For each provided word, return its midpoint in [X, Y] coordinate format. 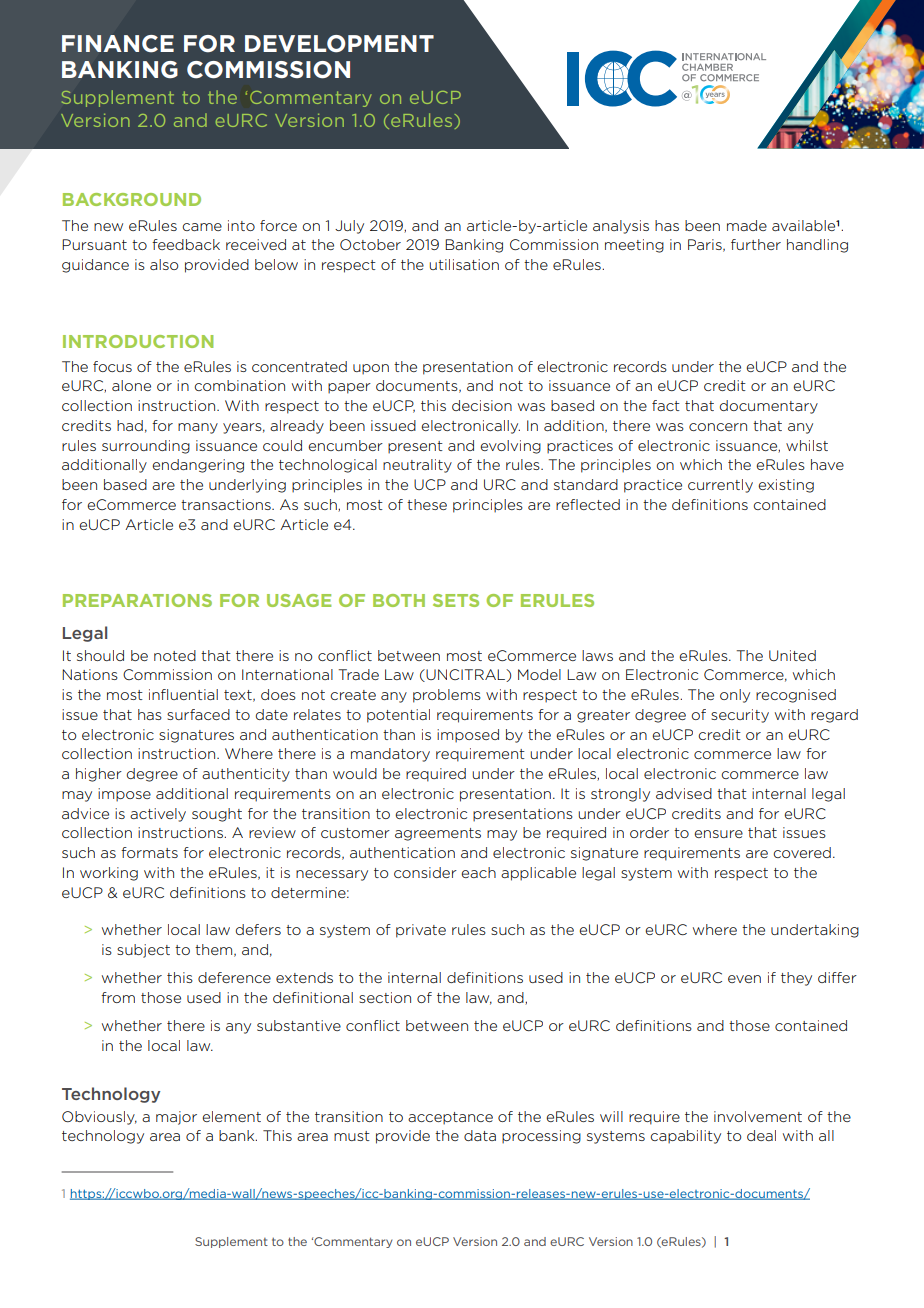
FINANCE [118, 44]
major [176, 1118]
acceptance [450, 1118]
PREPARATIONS [137, 600]
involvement [758, 1116]
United [792, 655]
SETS [456, 600]
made [747, 225]
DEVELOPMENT [339, 44]
